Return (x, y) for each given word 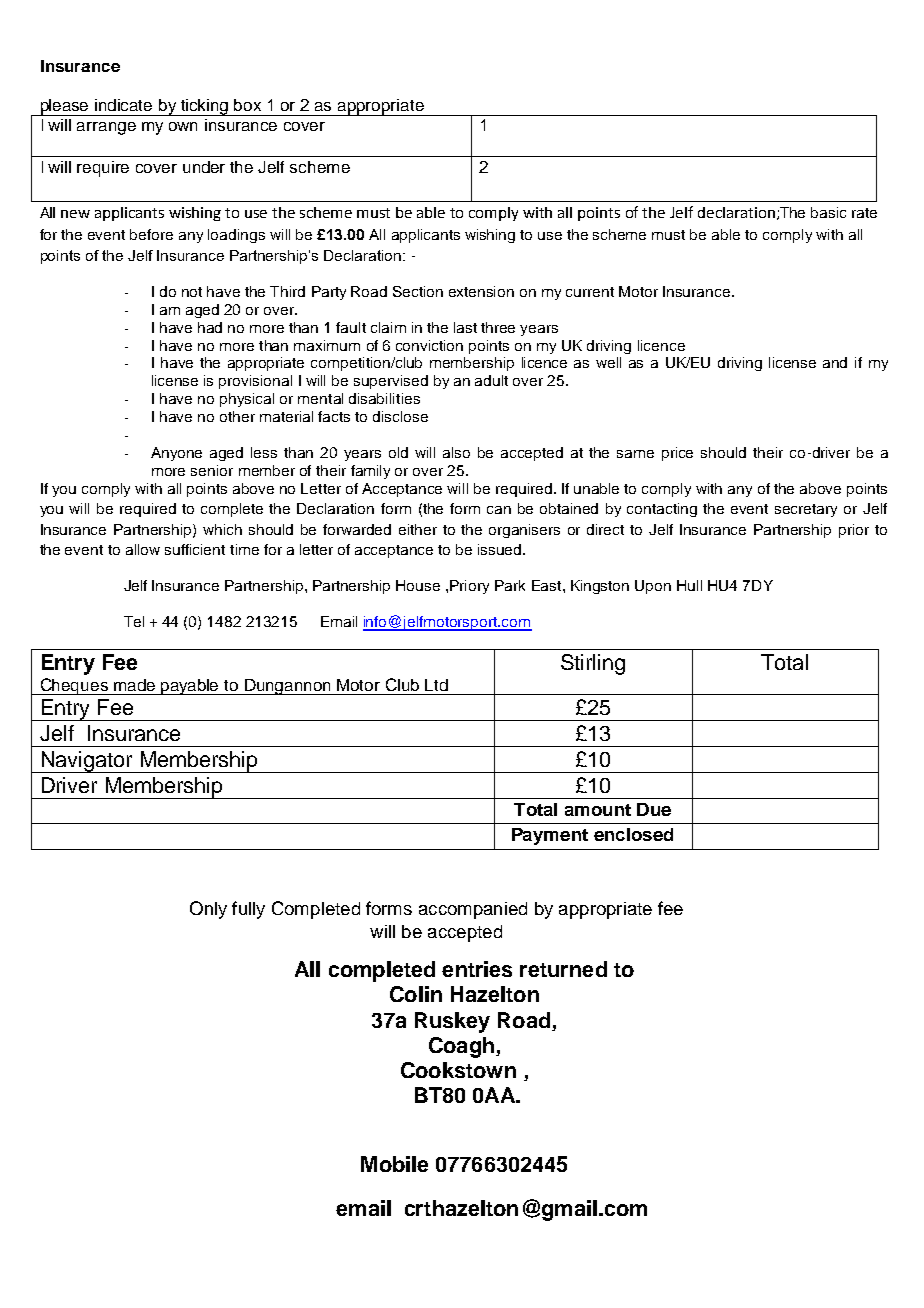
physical (247, 400)
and (835, 362)
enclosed (633, 834)
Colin (416, 994)
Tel (134, 621)
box (247, 105)
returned (563, 969)
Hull (689, 585)
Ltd (436, 685)
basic (828, 212)
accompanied (473, 910)
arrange (106, 128)
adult (491, 380)
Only (208, 910)
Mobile (394, 1164)
